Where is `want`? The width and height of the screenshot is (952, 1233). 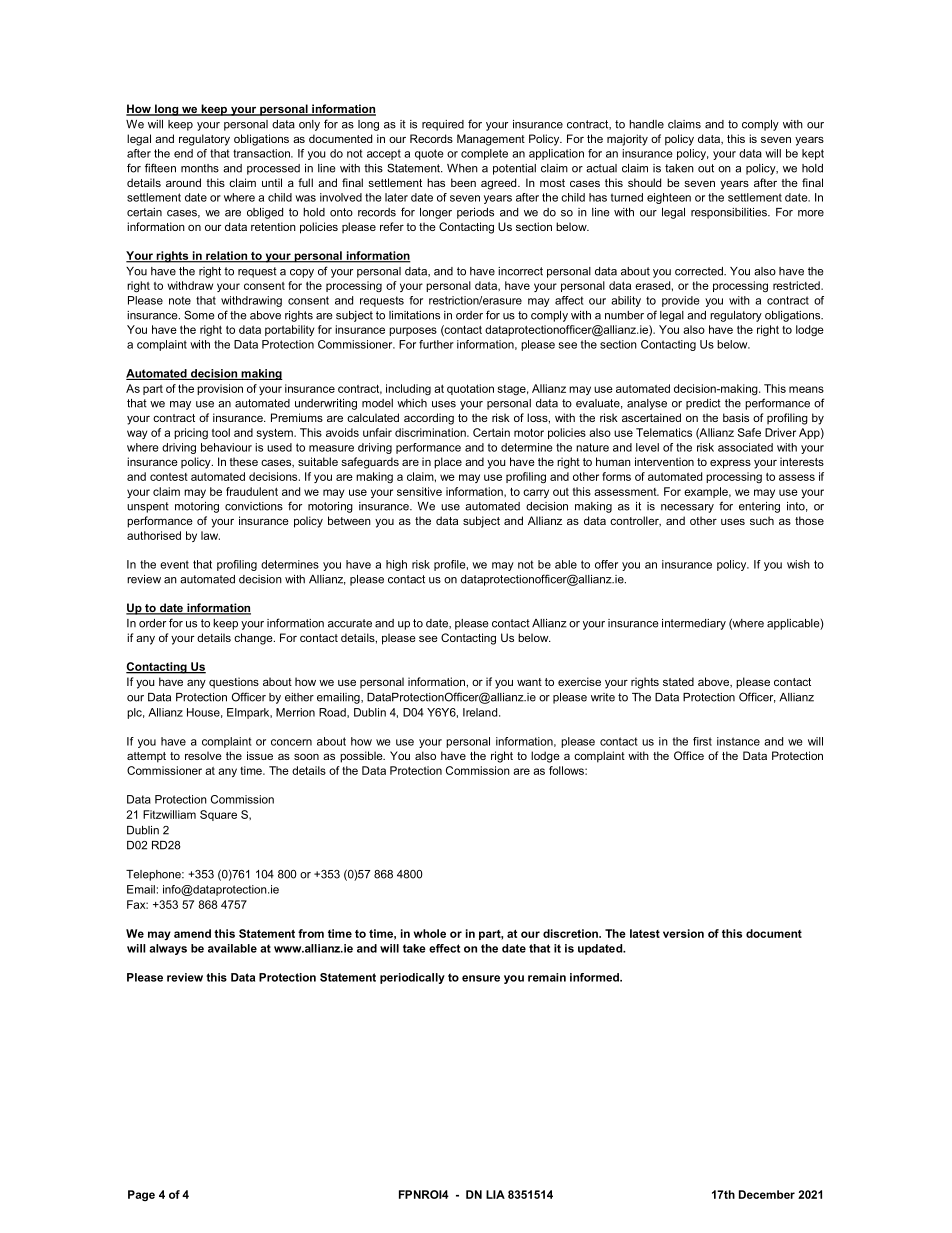 want is located at coordinates (529, 682).
